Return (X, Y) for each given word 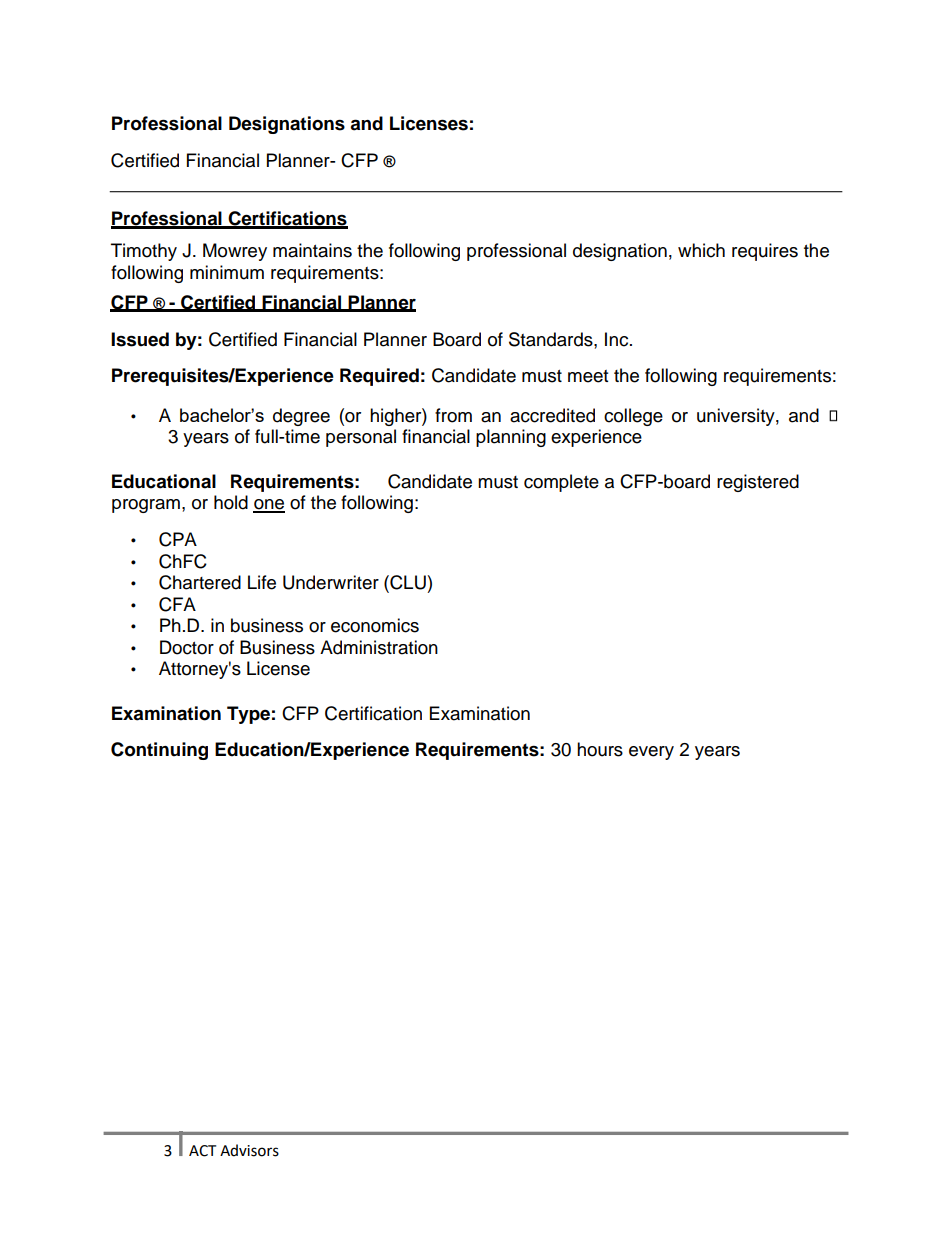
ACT (202, 1151)
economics (375, 625)
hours (600, 749)
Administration (379, 647)
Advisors (249, 1150)
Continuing (159, 751)
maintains (312, 250)
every (651, 753)
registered (758, 483)
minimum (227, 272)
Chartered (200, 582)
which (701, 250)
